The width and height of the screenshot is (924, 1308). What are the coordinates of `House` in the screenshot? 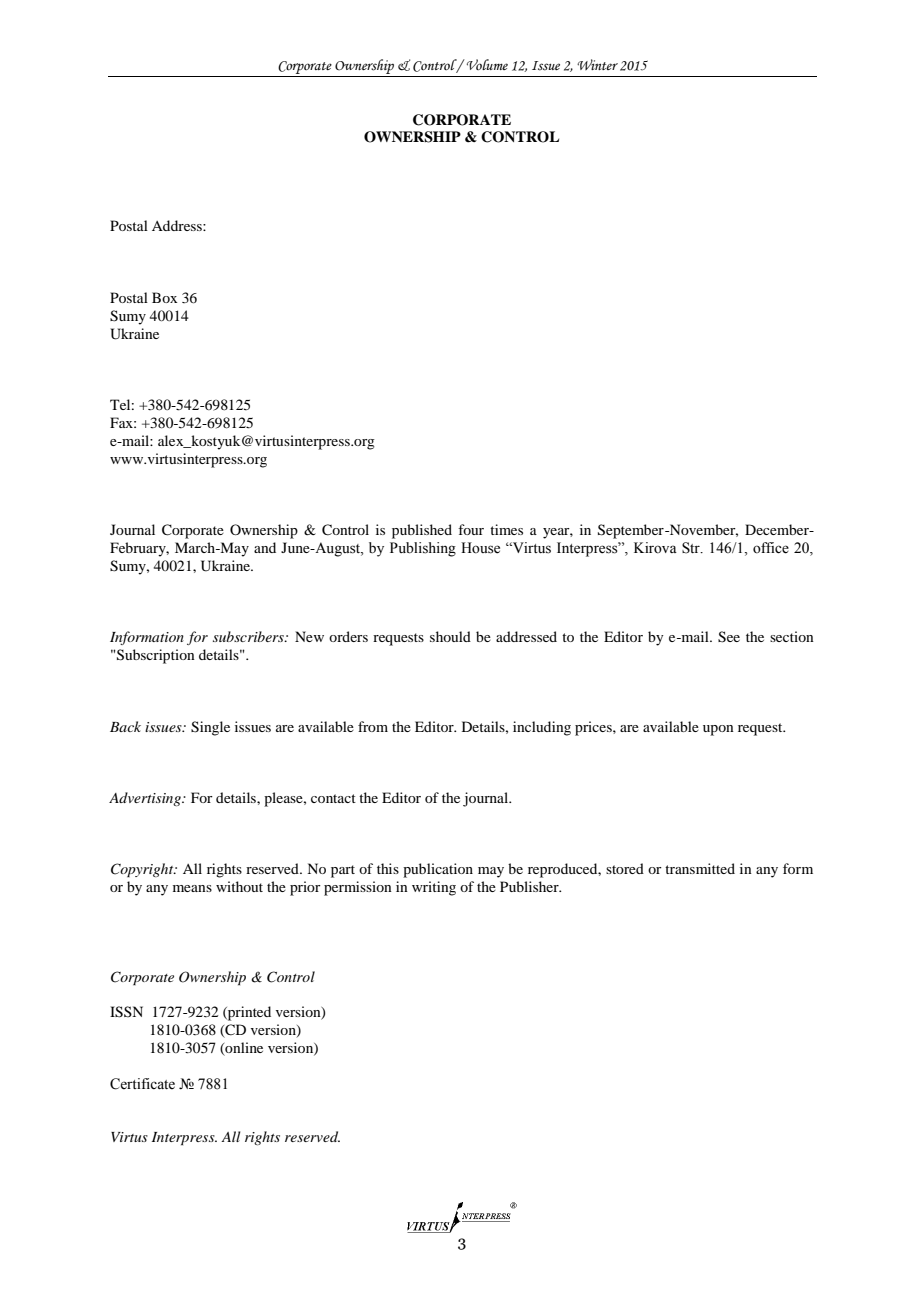 It's located at (480, 548).
